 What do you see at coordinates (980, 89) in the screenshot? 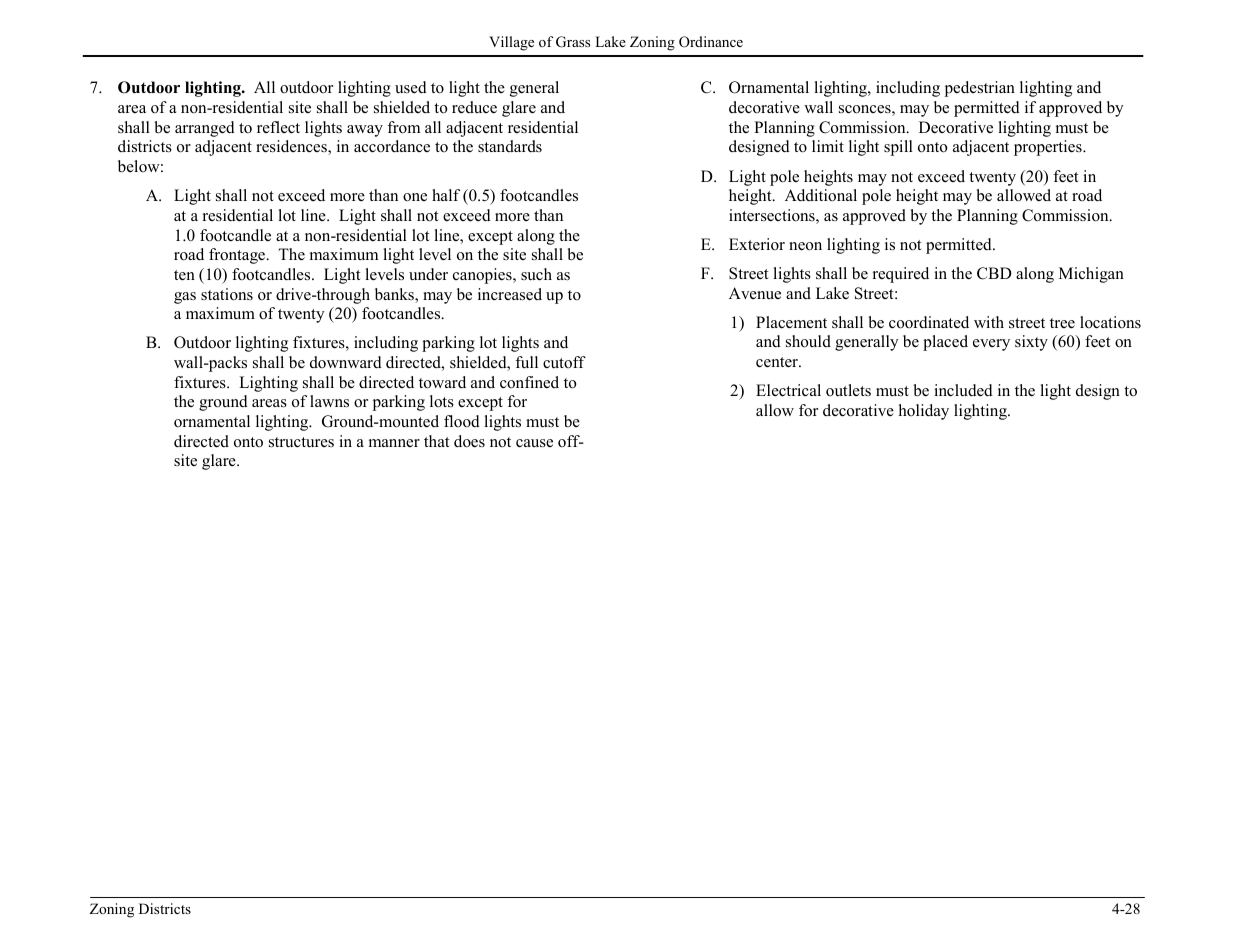
I see `pedestrian` at bounding box center [980, 89].
